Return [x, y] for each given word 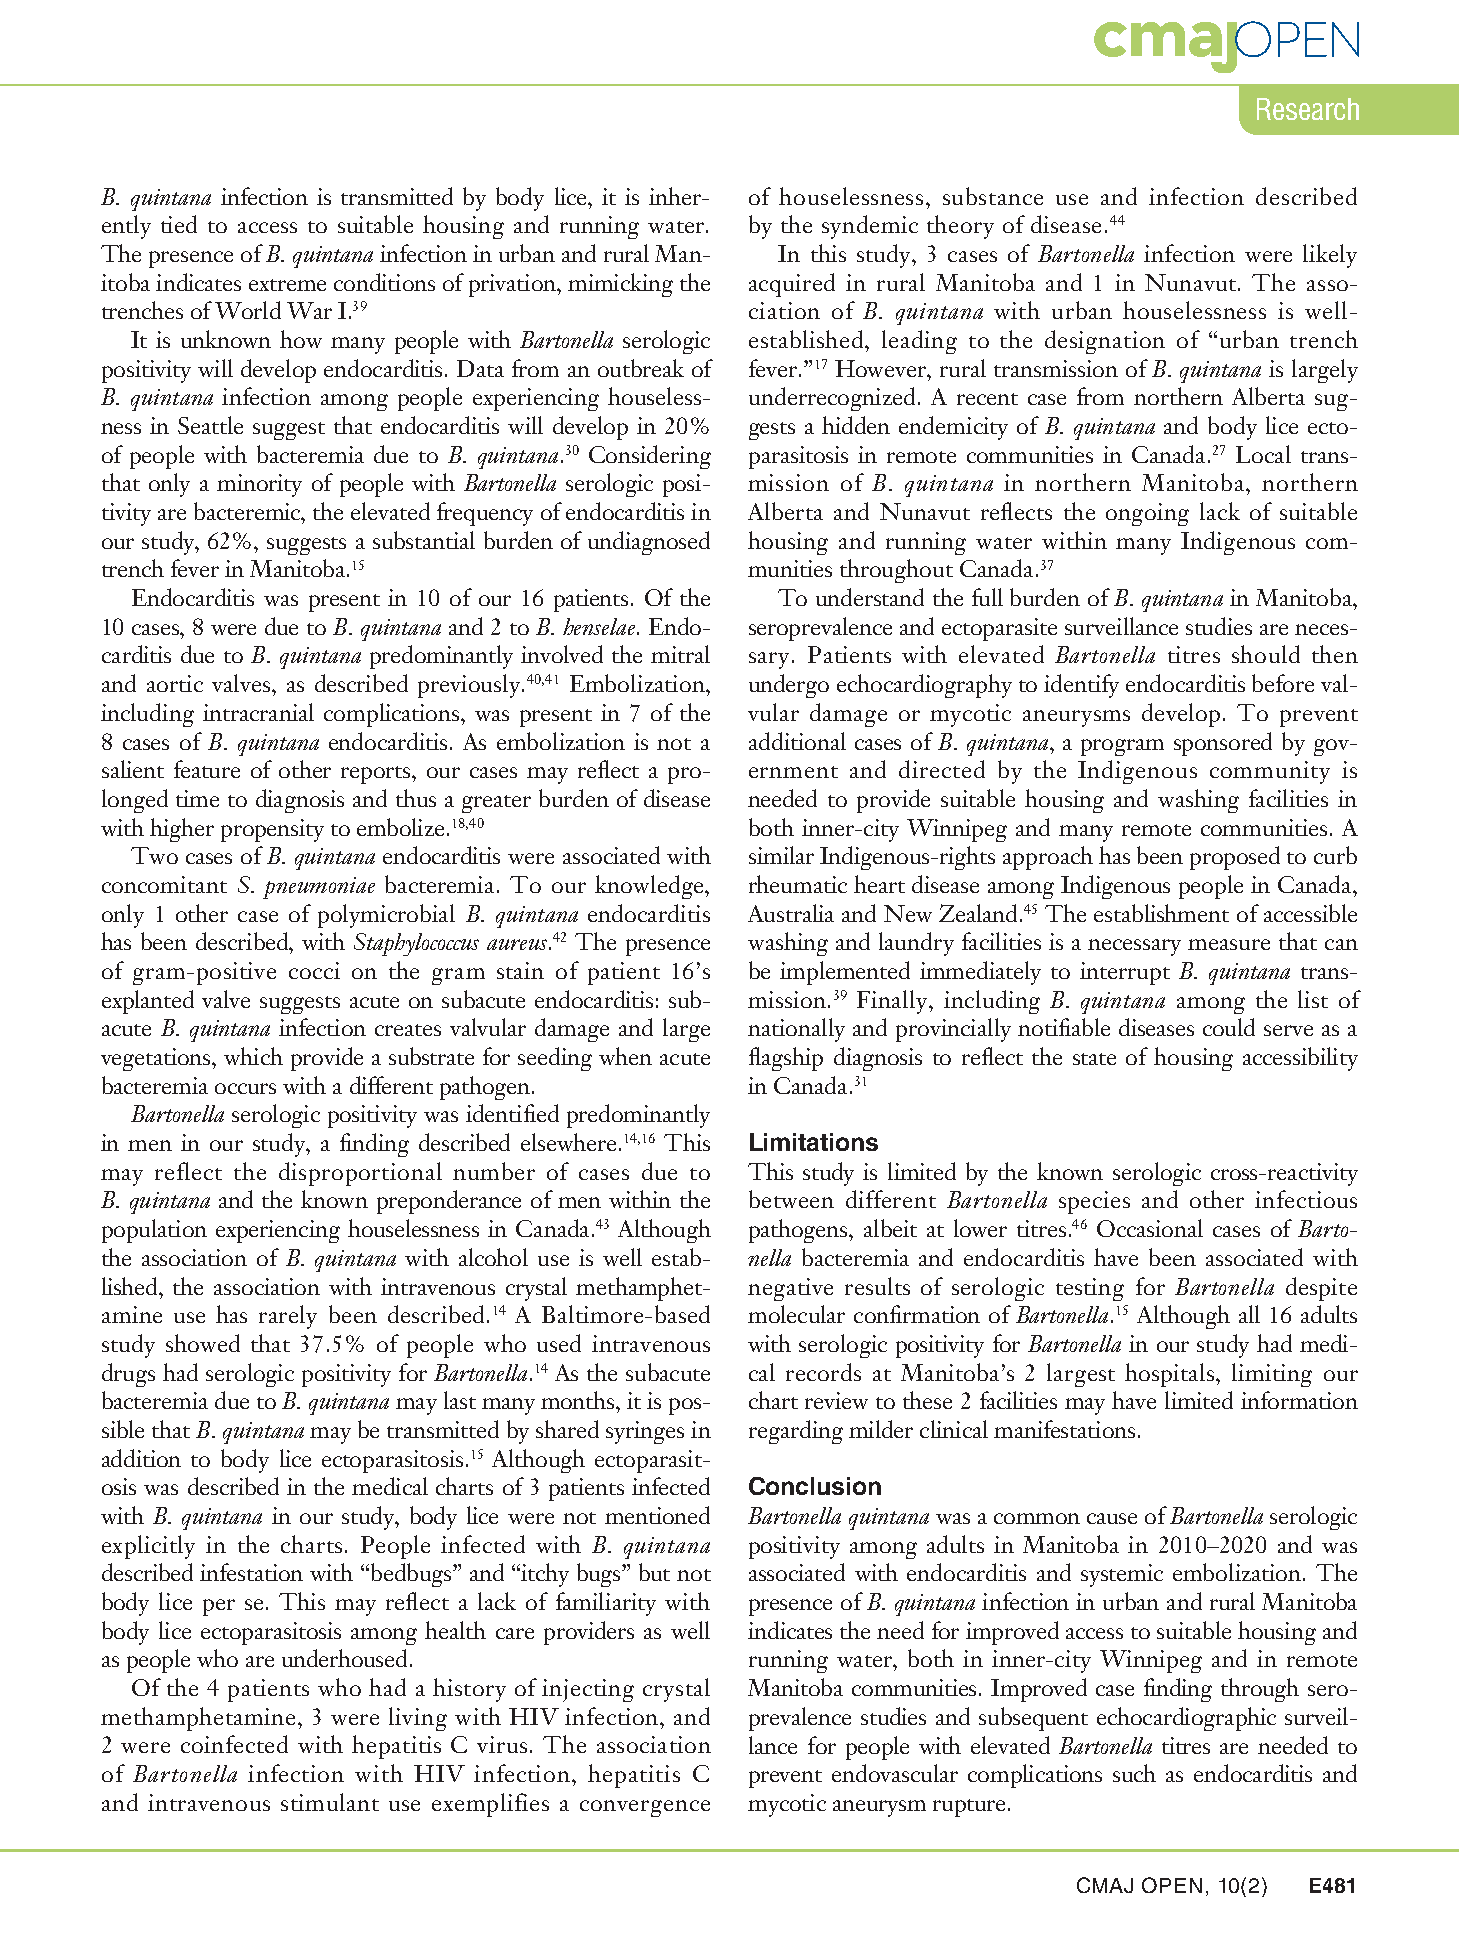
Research [1308, 109]
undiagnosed [649, 543]
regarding [796, 1432]
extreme [287, 285]
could [1229, 1027]
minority [259, 485]
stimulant [330, 1802]
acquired [792, 285]
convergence [645, 1808]
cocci [314, 970]
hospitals [1171, 1375]
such [1134, 1773]
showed [203, 1343]
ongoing [1147, 514]
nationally [796, 1030]
